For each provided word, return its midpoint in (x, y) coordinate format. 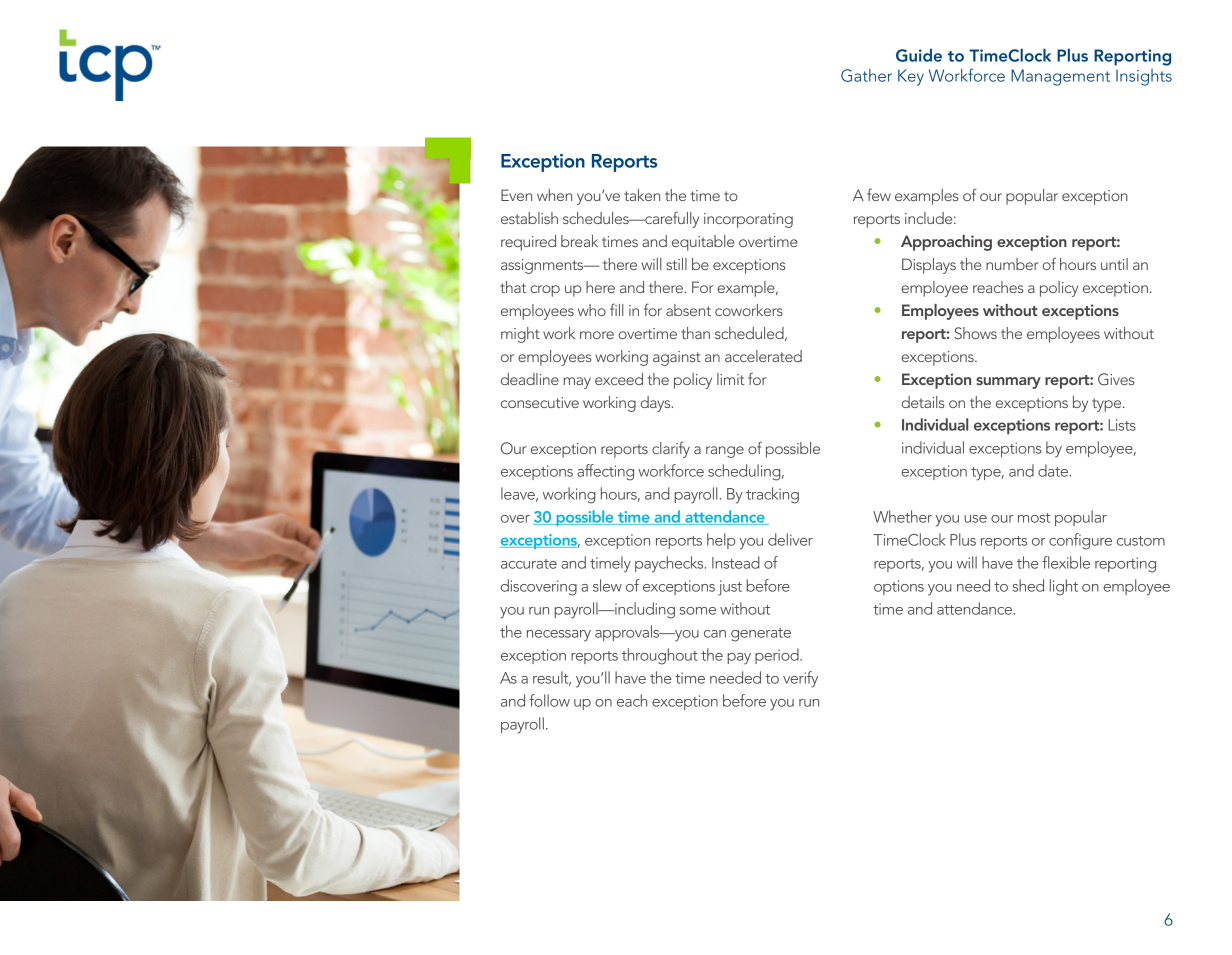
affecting (605, 472)
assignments (543, 266)
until (1114, 264)
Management (1060, 77)
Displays (929, 266)
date (1053, 470)
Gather (866, 75)
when (554, 195)
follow (549, 700)
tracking (772, 495)
